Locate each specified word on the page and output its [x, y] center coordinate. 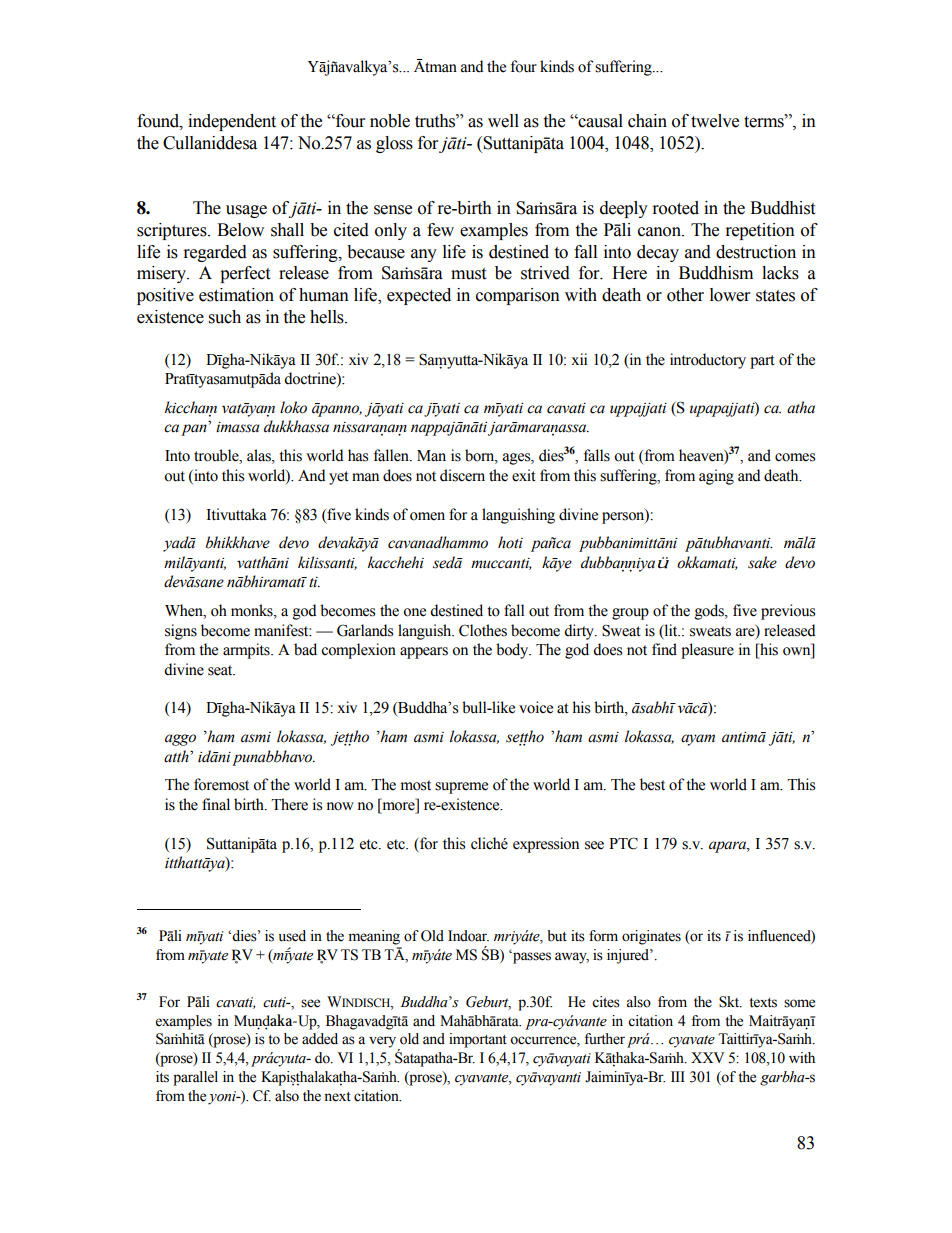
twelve [715, 121]
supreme [461, 788]
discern [462, 475]
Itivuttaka [236, 514]
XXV [707, 1057]
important [478, 1040]
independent [232, 122]
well [503, 121]
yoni [223, 1098]
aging [716, 477]
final [216, 804]
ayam [698, 740]
